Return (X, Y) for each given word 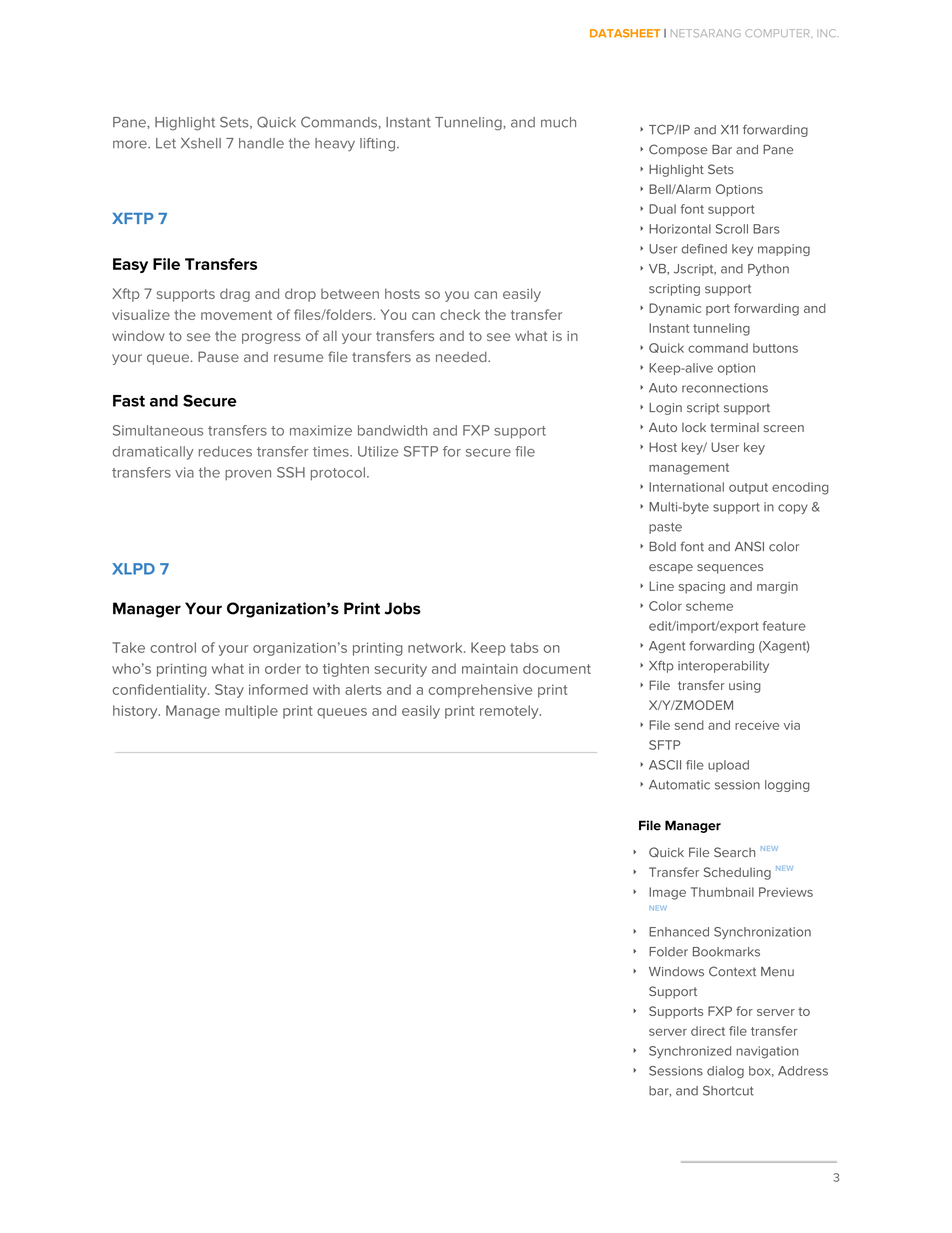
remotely (510, 712)
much (558, 122)
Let (166, 143)
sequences (730, 569)
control (173, 647)
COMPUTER (777, 33)
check (460, 314)
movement (236, 315)
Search (734, 852)
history (136, 712)
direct (708, 1031)
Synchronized (690, 1052)
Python (768, 270)
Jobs (403, 608)
